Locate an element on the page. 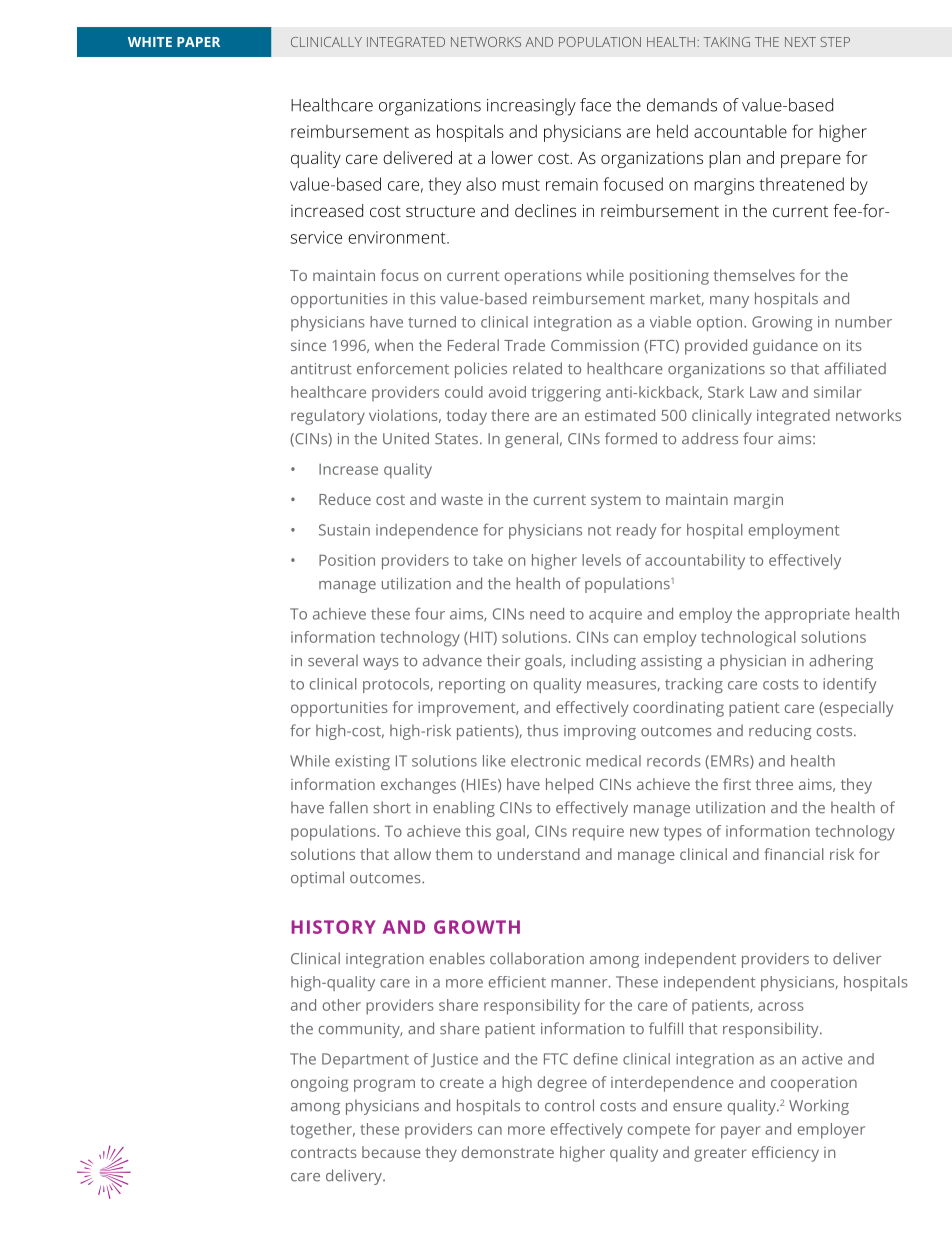 The width and height of the page is (952, 1233). Next is located at coordinates (800, 42).
